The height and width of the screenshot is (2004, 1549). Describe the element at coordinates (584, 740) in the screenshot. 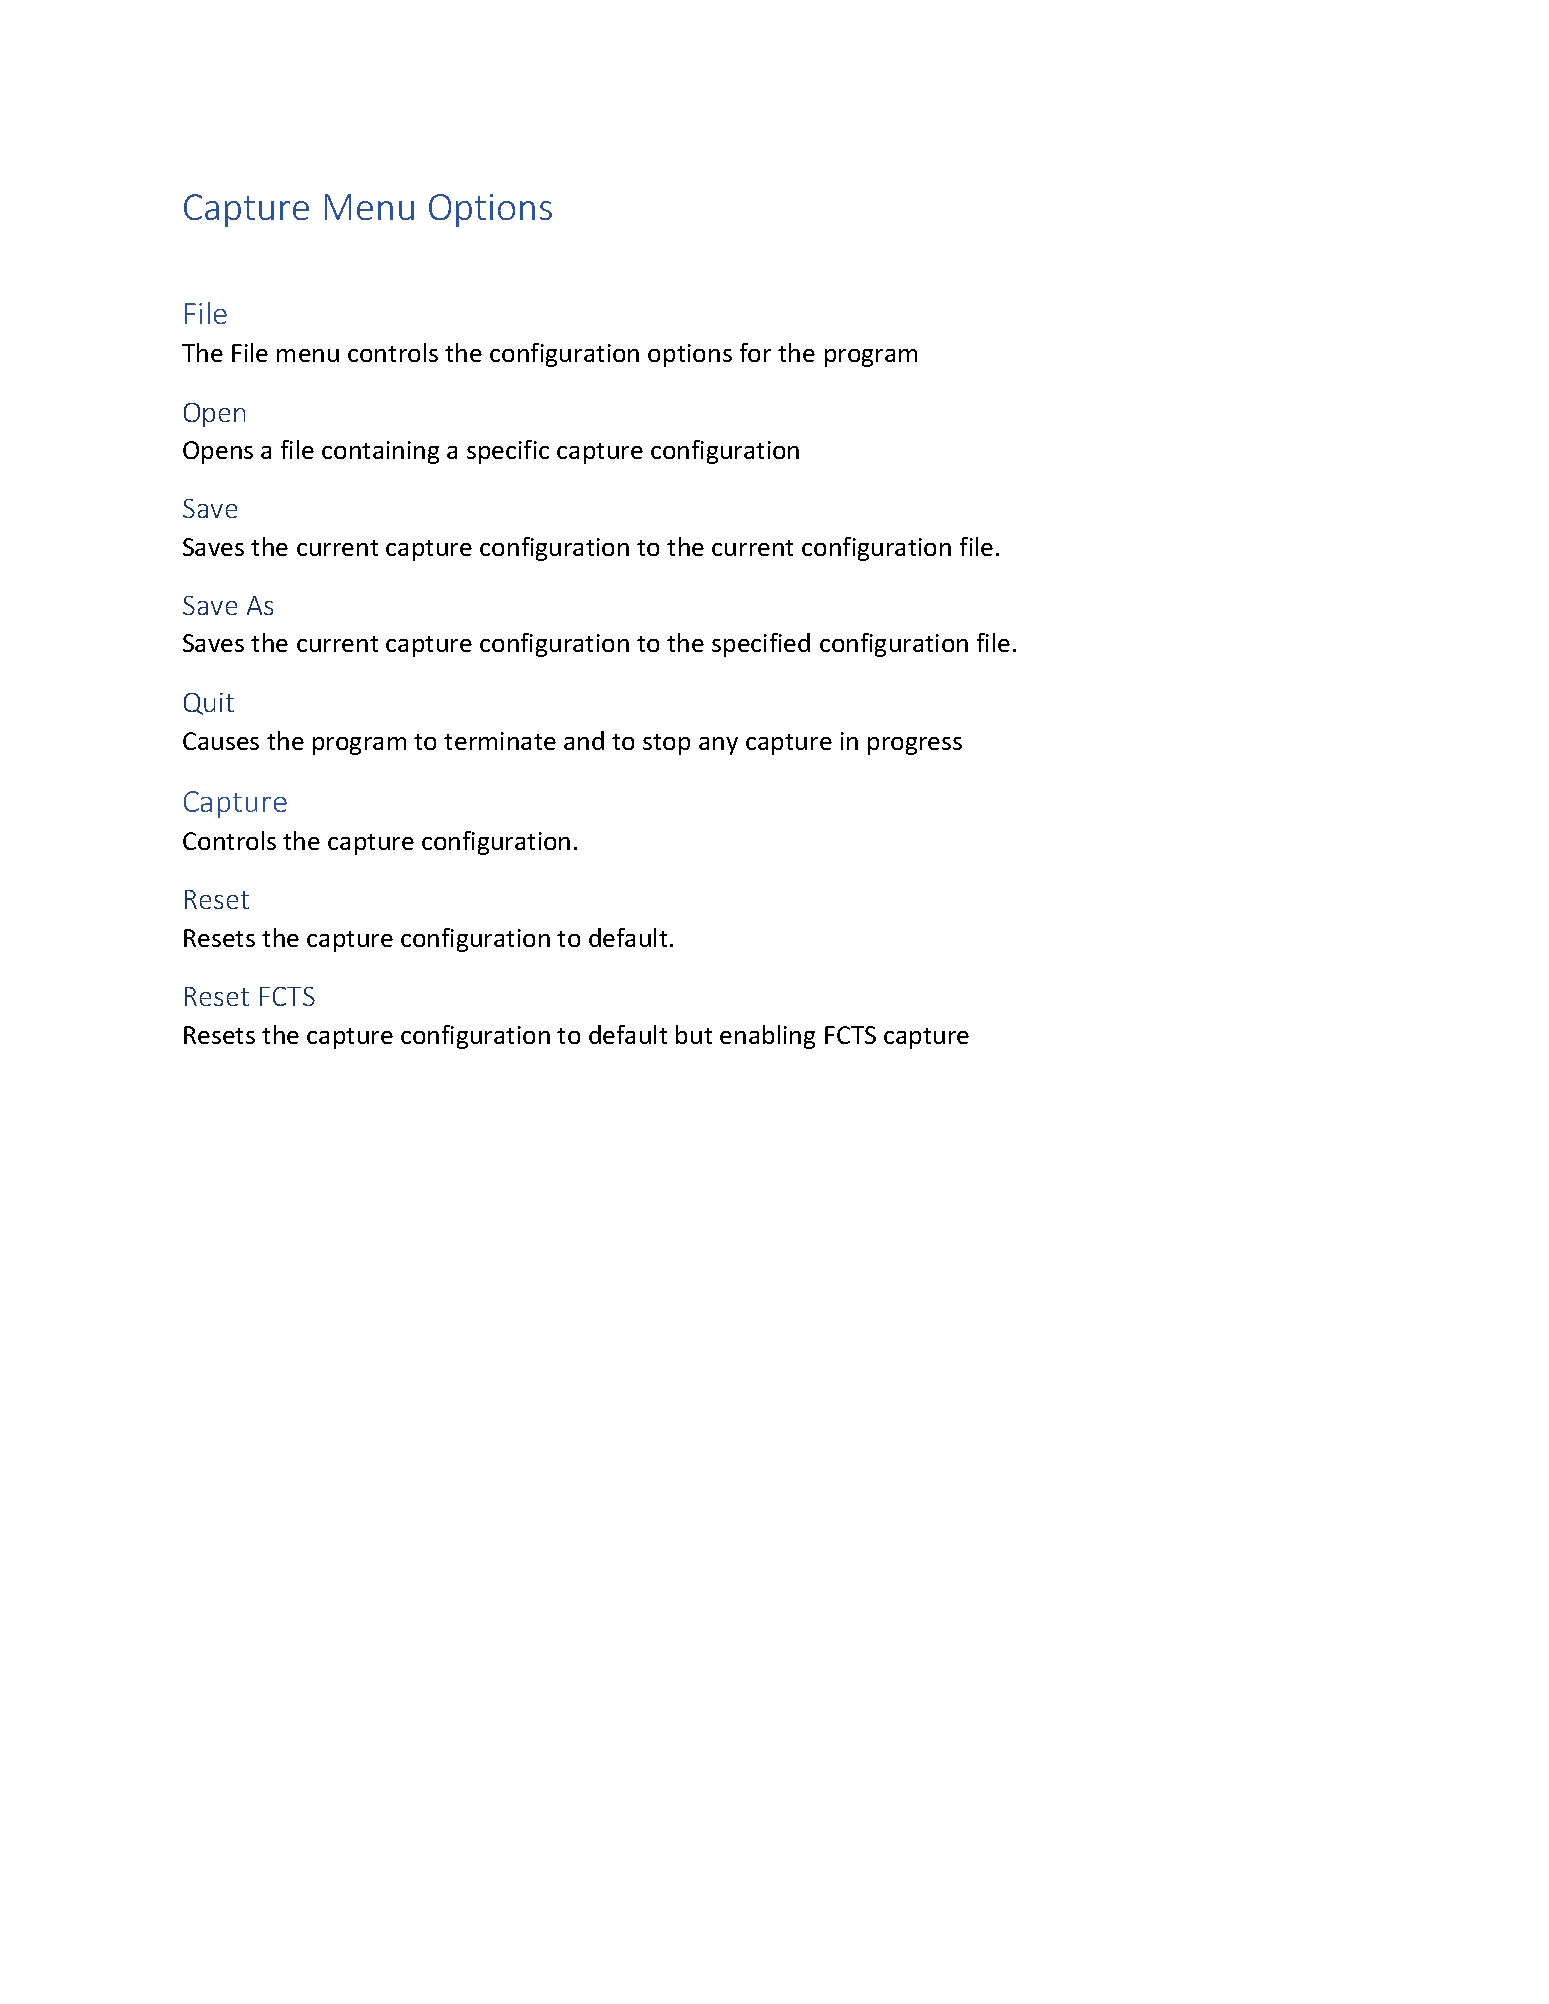

I see `and` at that location.
